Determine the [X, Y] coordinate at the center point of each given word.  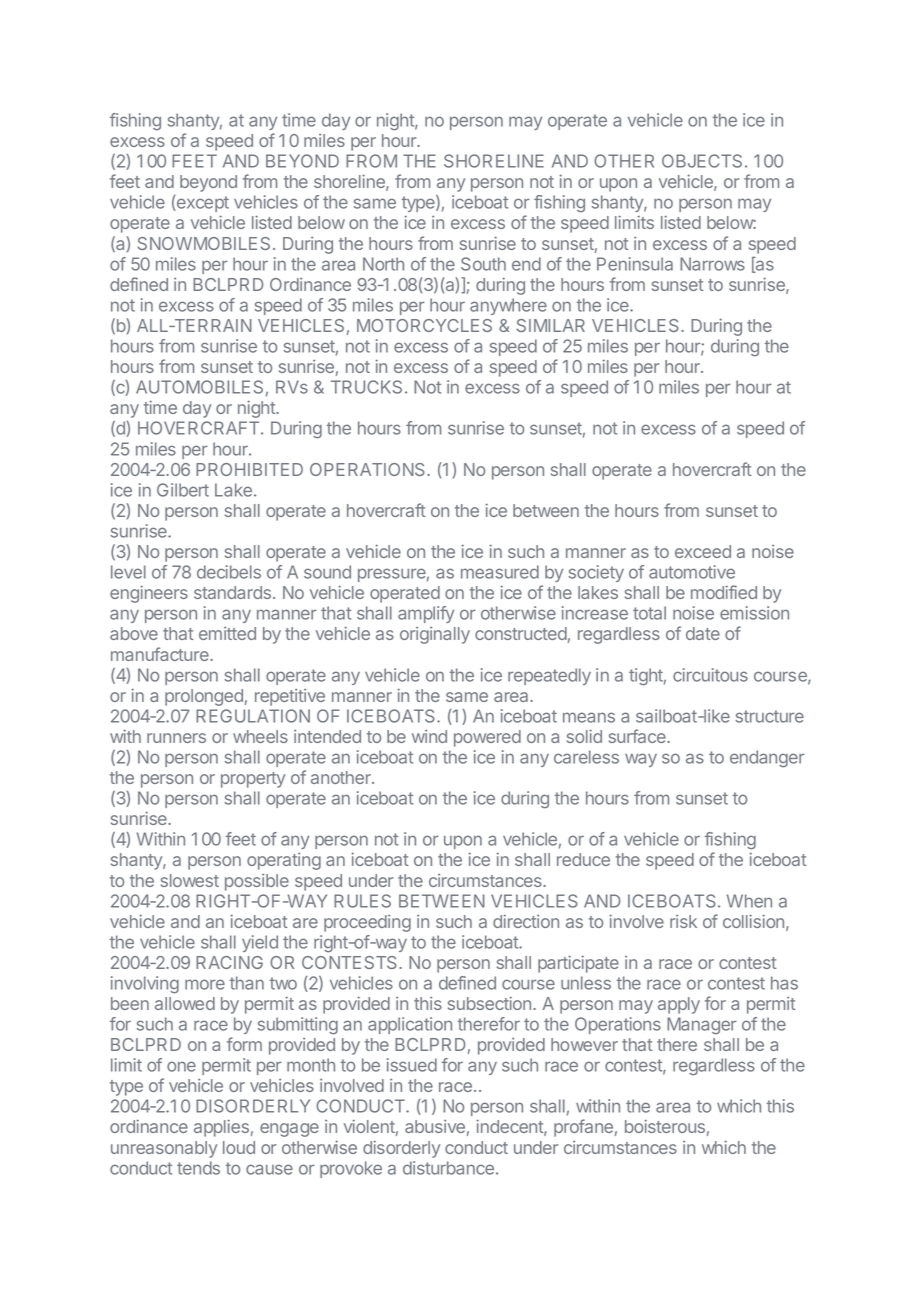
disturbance [448, 1168]
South [483, 264]
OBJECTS [702, 161]
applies [221, 1128]
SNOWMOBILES [204, 243]
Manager [701, 1025]
